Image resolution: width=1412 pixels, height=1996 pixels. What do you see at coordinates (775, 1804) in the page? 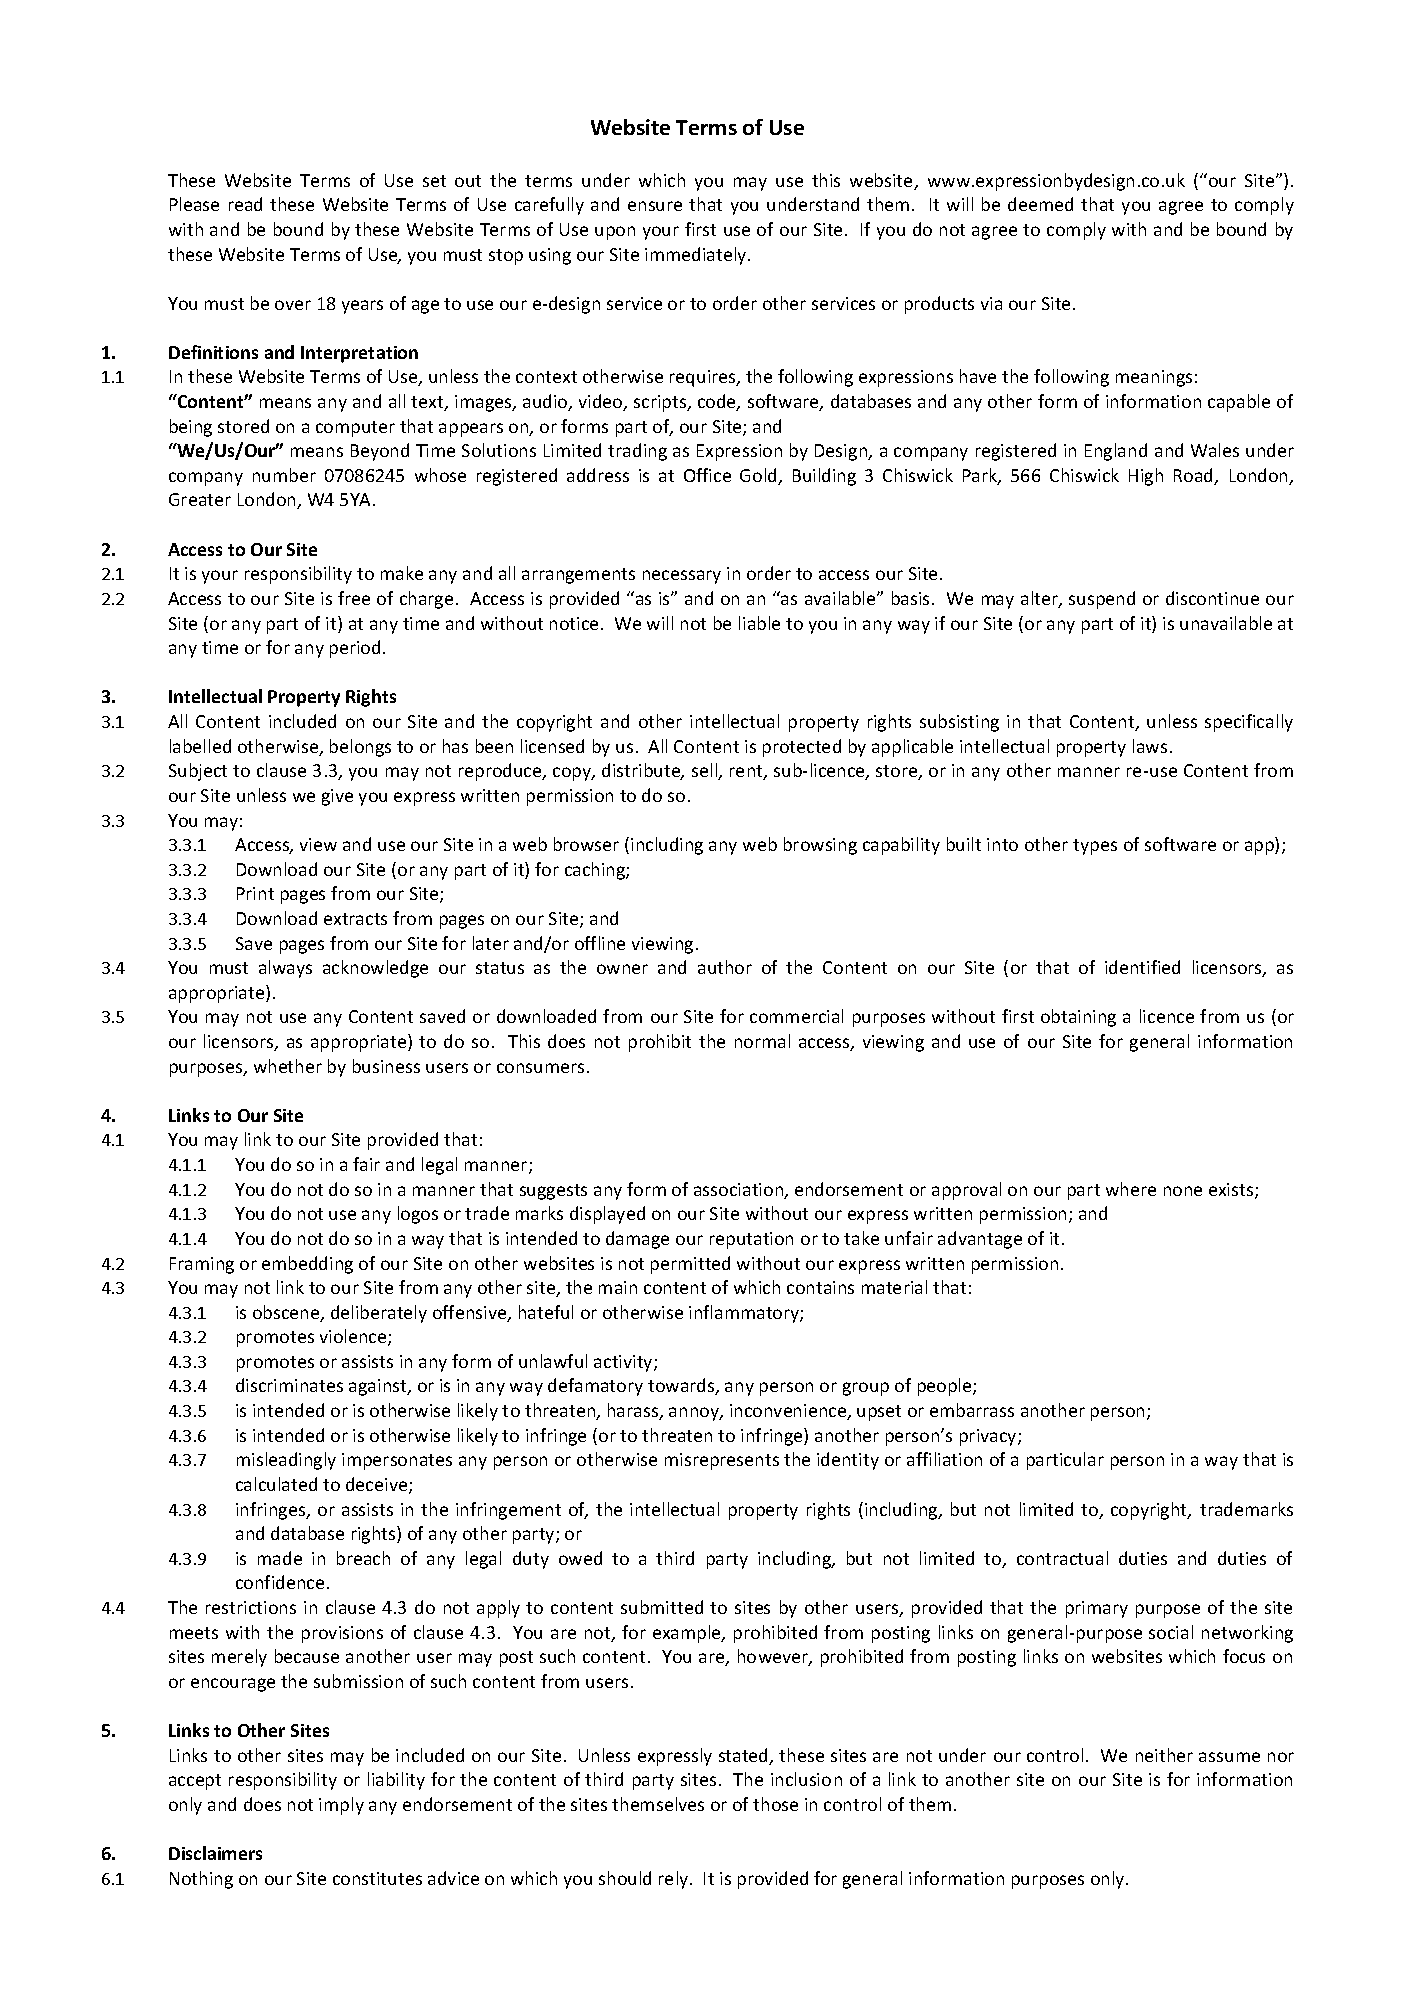
I see `those` at bounding box center [775, 1804].
